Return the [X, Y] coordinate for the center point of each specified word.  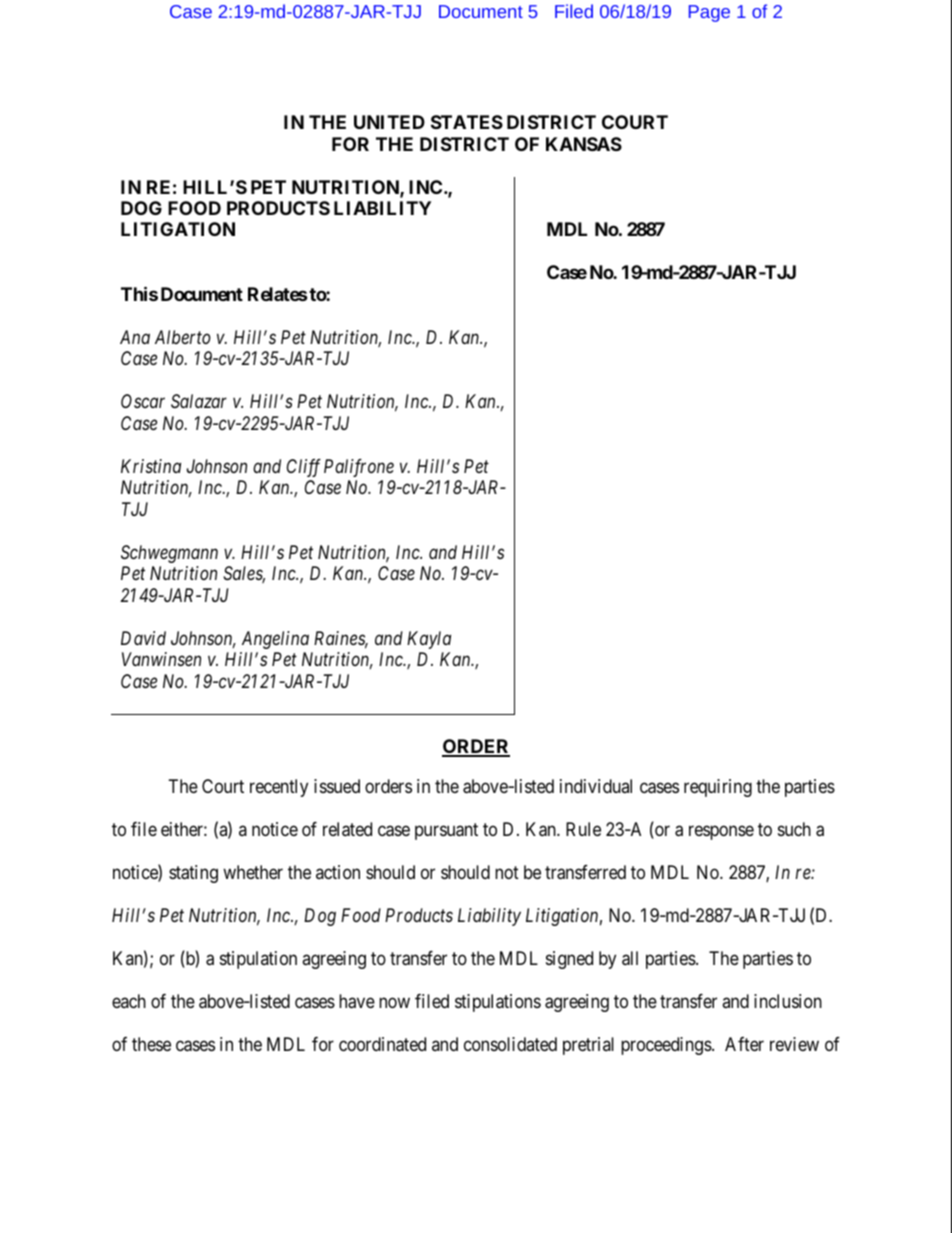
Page [709, 13]
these [151, 1044]
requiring [718, 788]
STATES [467, 122]
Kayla [429, 640]
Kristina [151, 466]
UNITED [389, 122]
